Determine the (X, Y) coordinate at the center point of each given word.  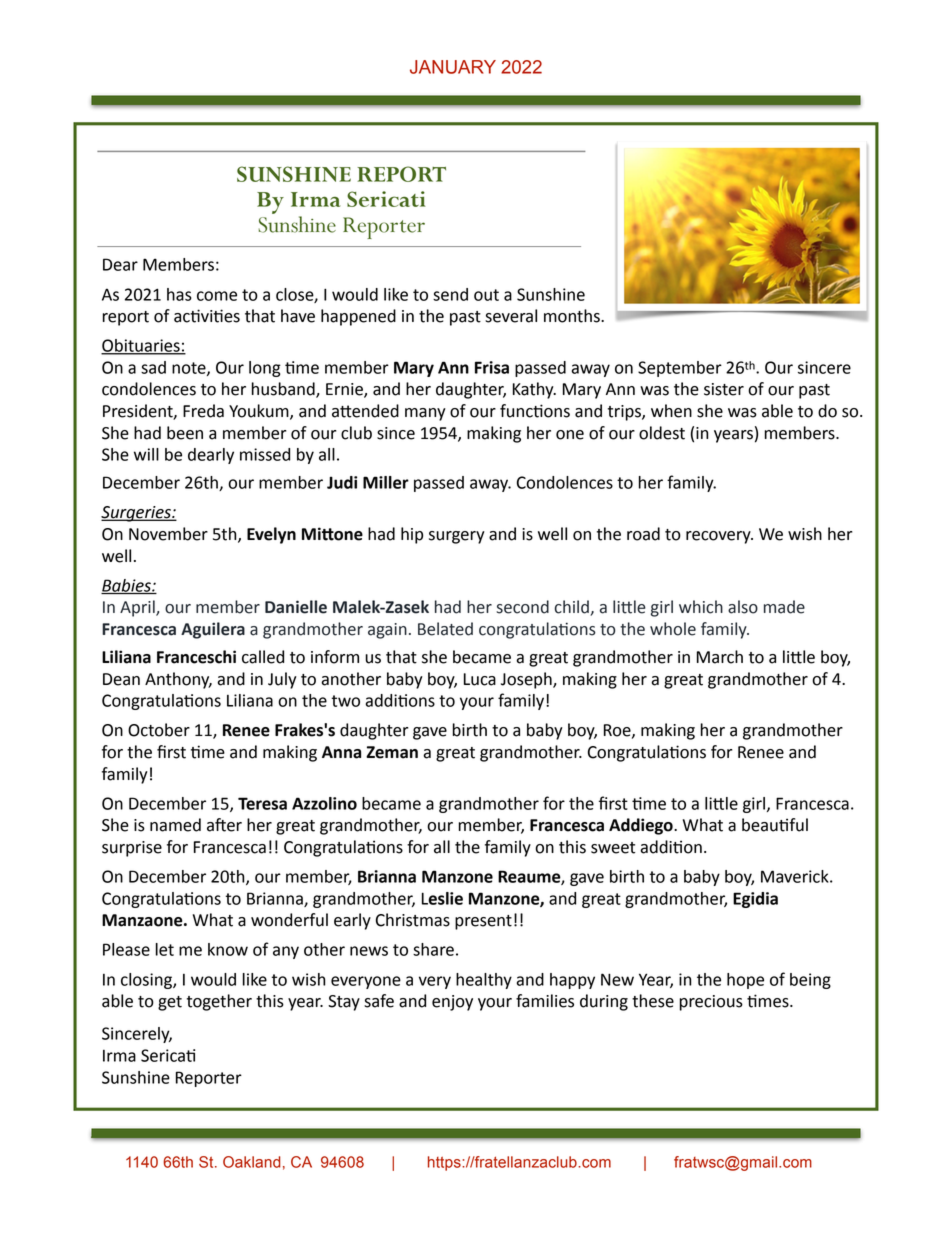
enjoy (452, 1003)
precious (711, 1003)
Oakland (252, 1162)
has (179, 294)
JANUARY (453, 67)
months (573, 316)
